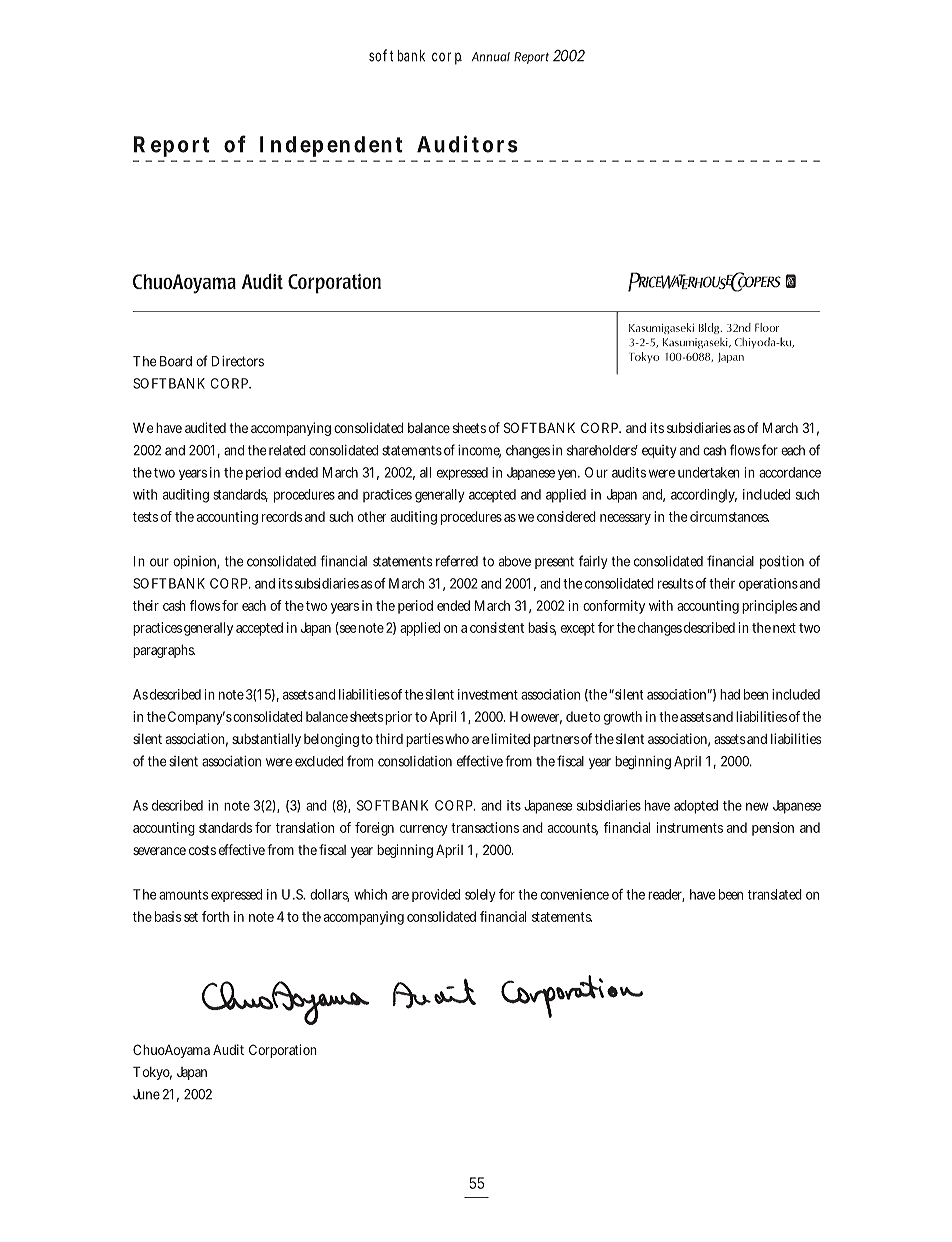  Describe the element at coordinates (196, 562) in the document. I see `opinion` at that location.
